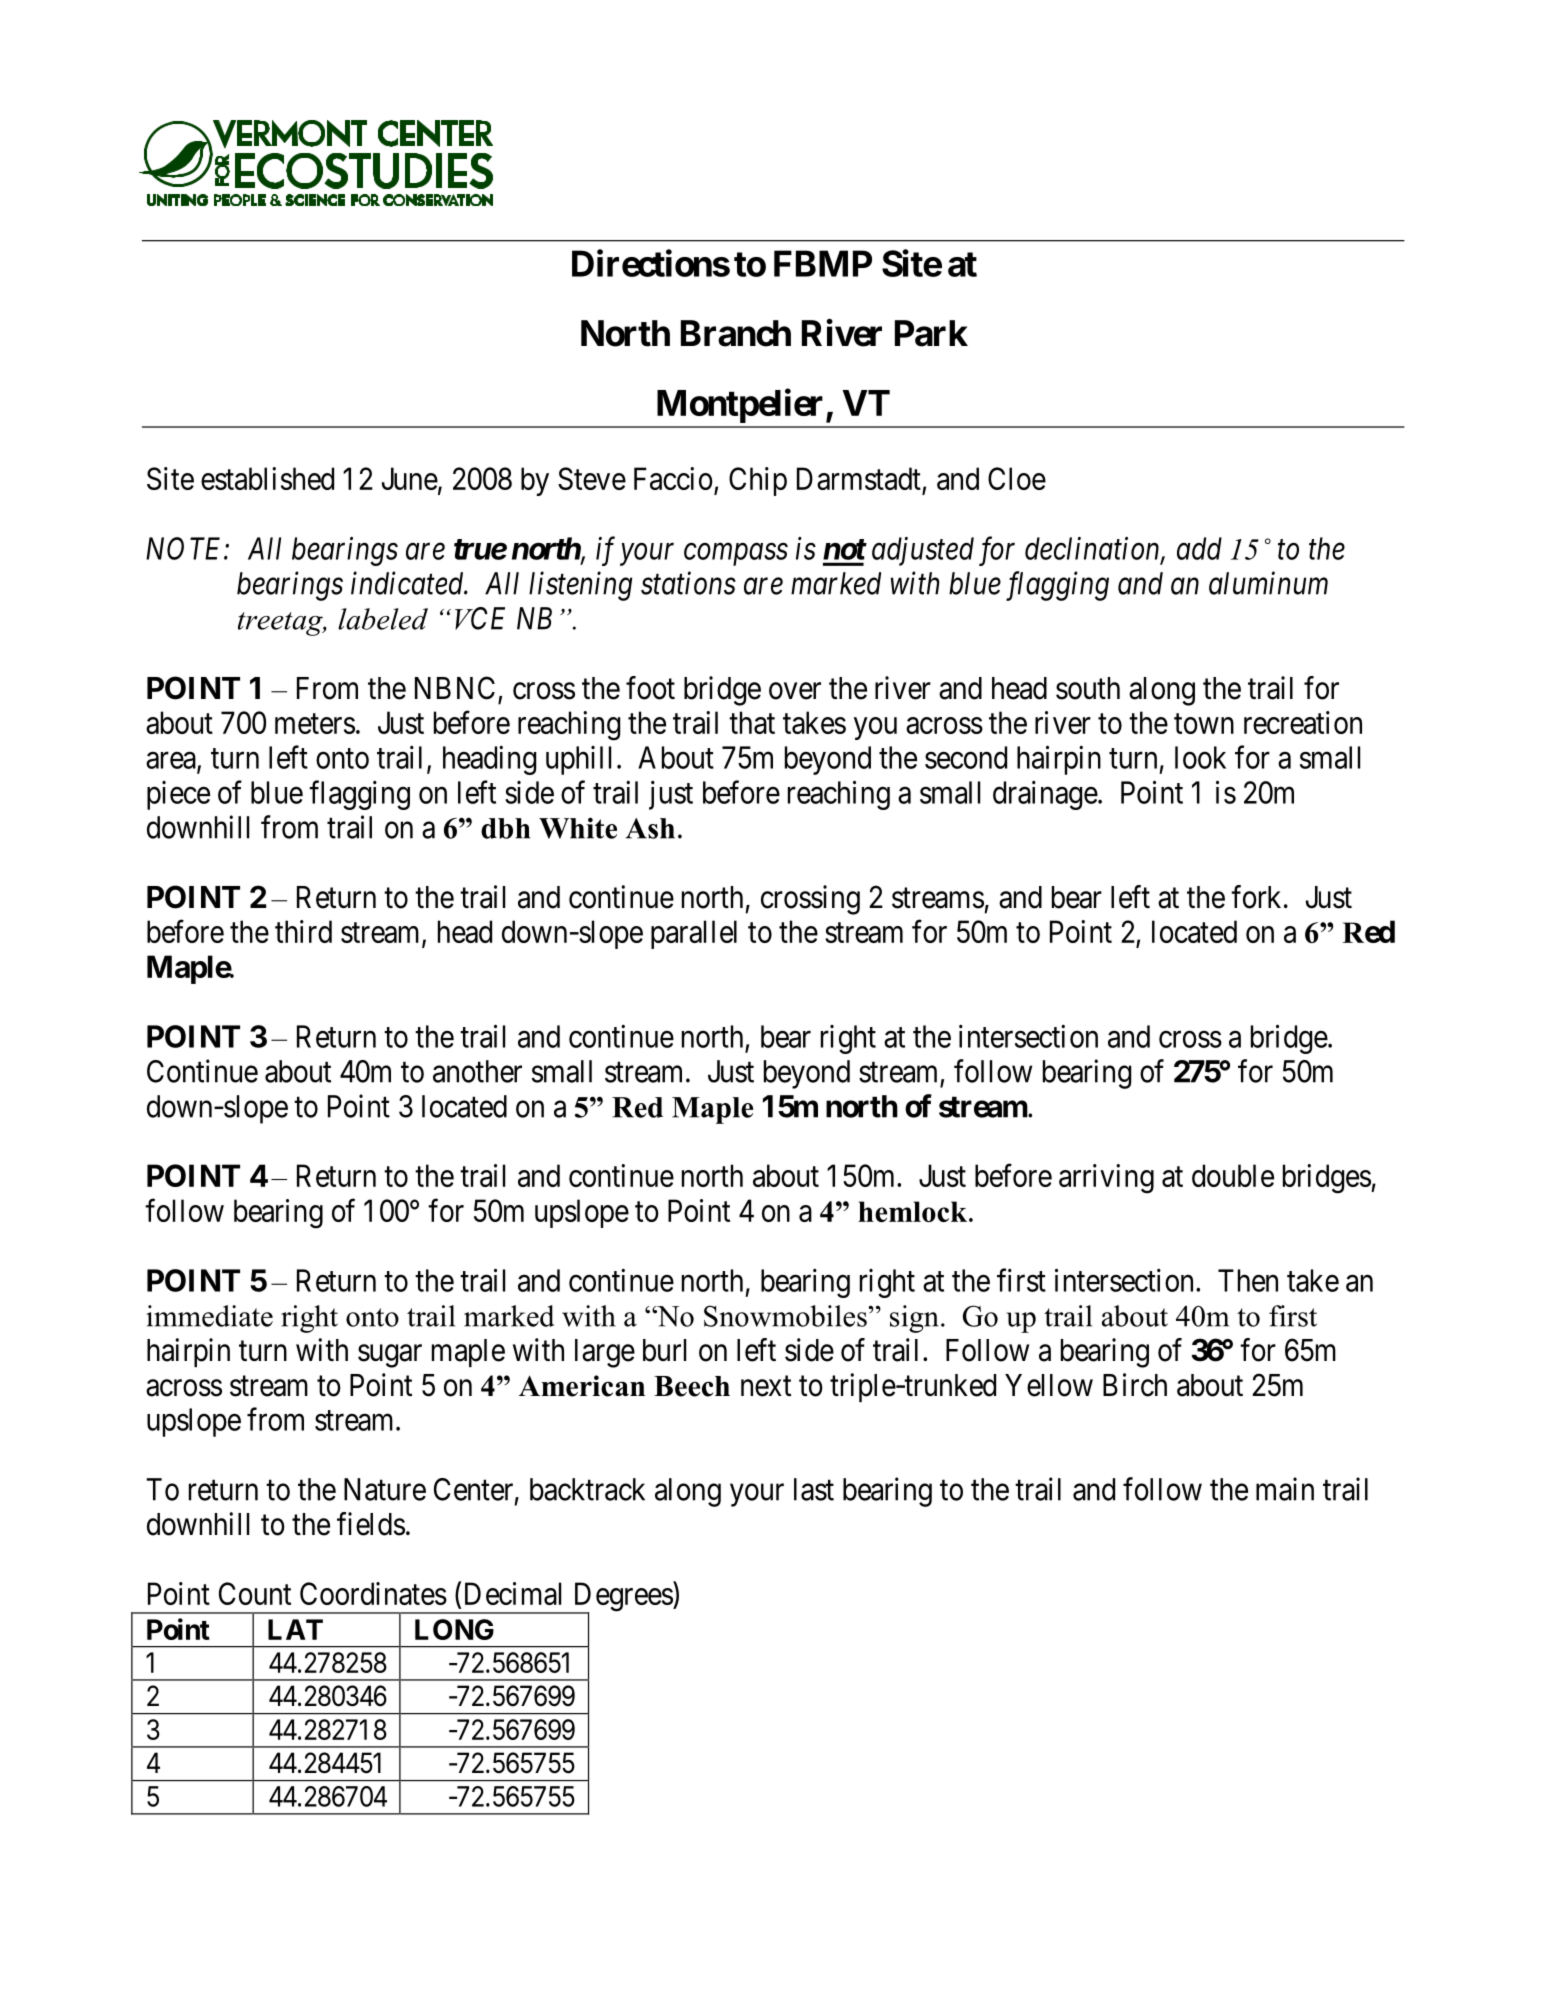 This screenshot has width=1546, height=2000. What do you see at coordinates (303, 931) in the screenshot?
I see `third` at bounding box center [303, 931].
